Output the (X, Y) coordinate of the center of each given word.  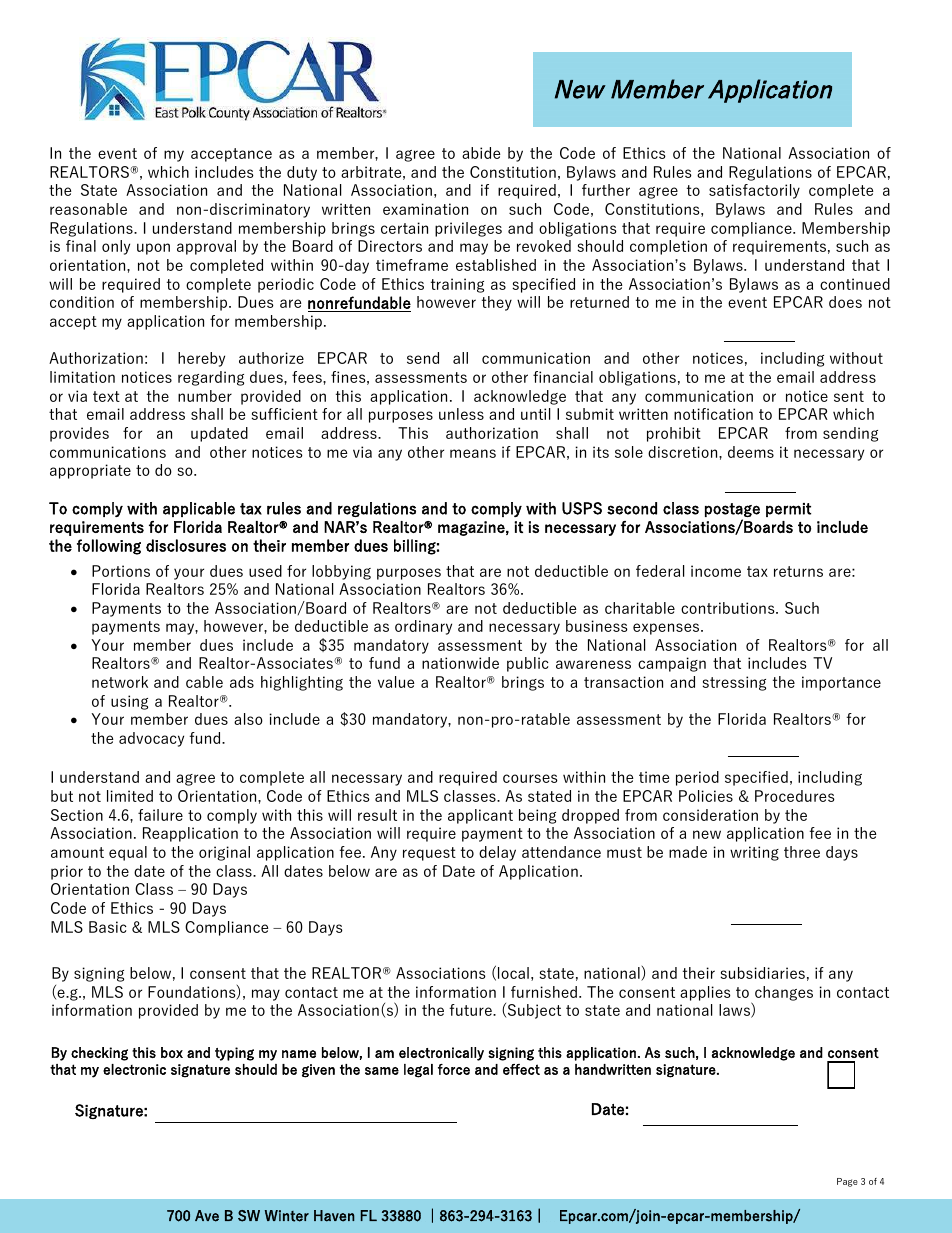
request (429, 854)
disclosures (186, 545)
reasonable (88, 209)
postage (732, 510)
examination (425, 209)
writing (754, 853)
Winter (287, 1216)
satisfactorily (754, 191)
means (473, 453)
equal (128, 853)
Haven (334, 1216)
